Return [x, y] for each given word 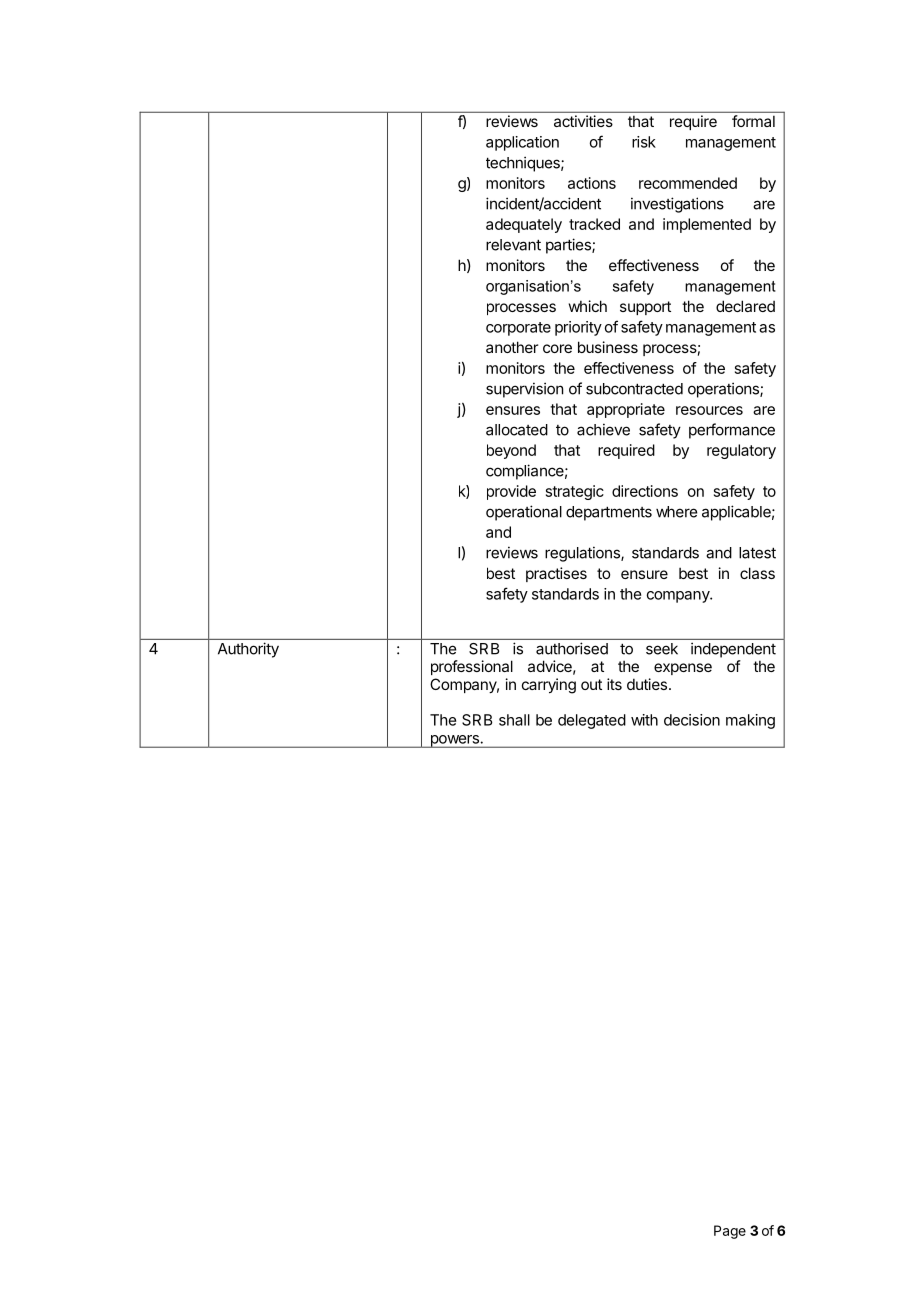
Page [730, 1232]
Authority [248, 650]
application [522, 143]
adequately [524, 225]
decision [692, 720]
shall [514, 720]
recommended [688, 183]
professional [472, 667]
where [676, 512]
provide [511, 492]
